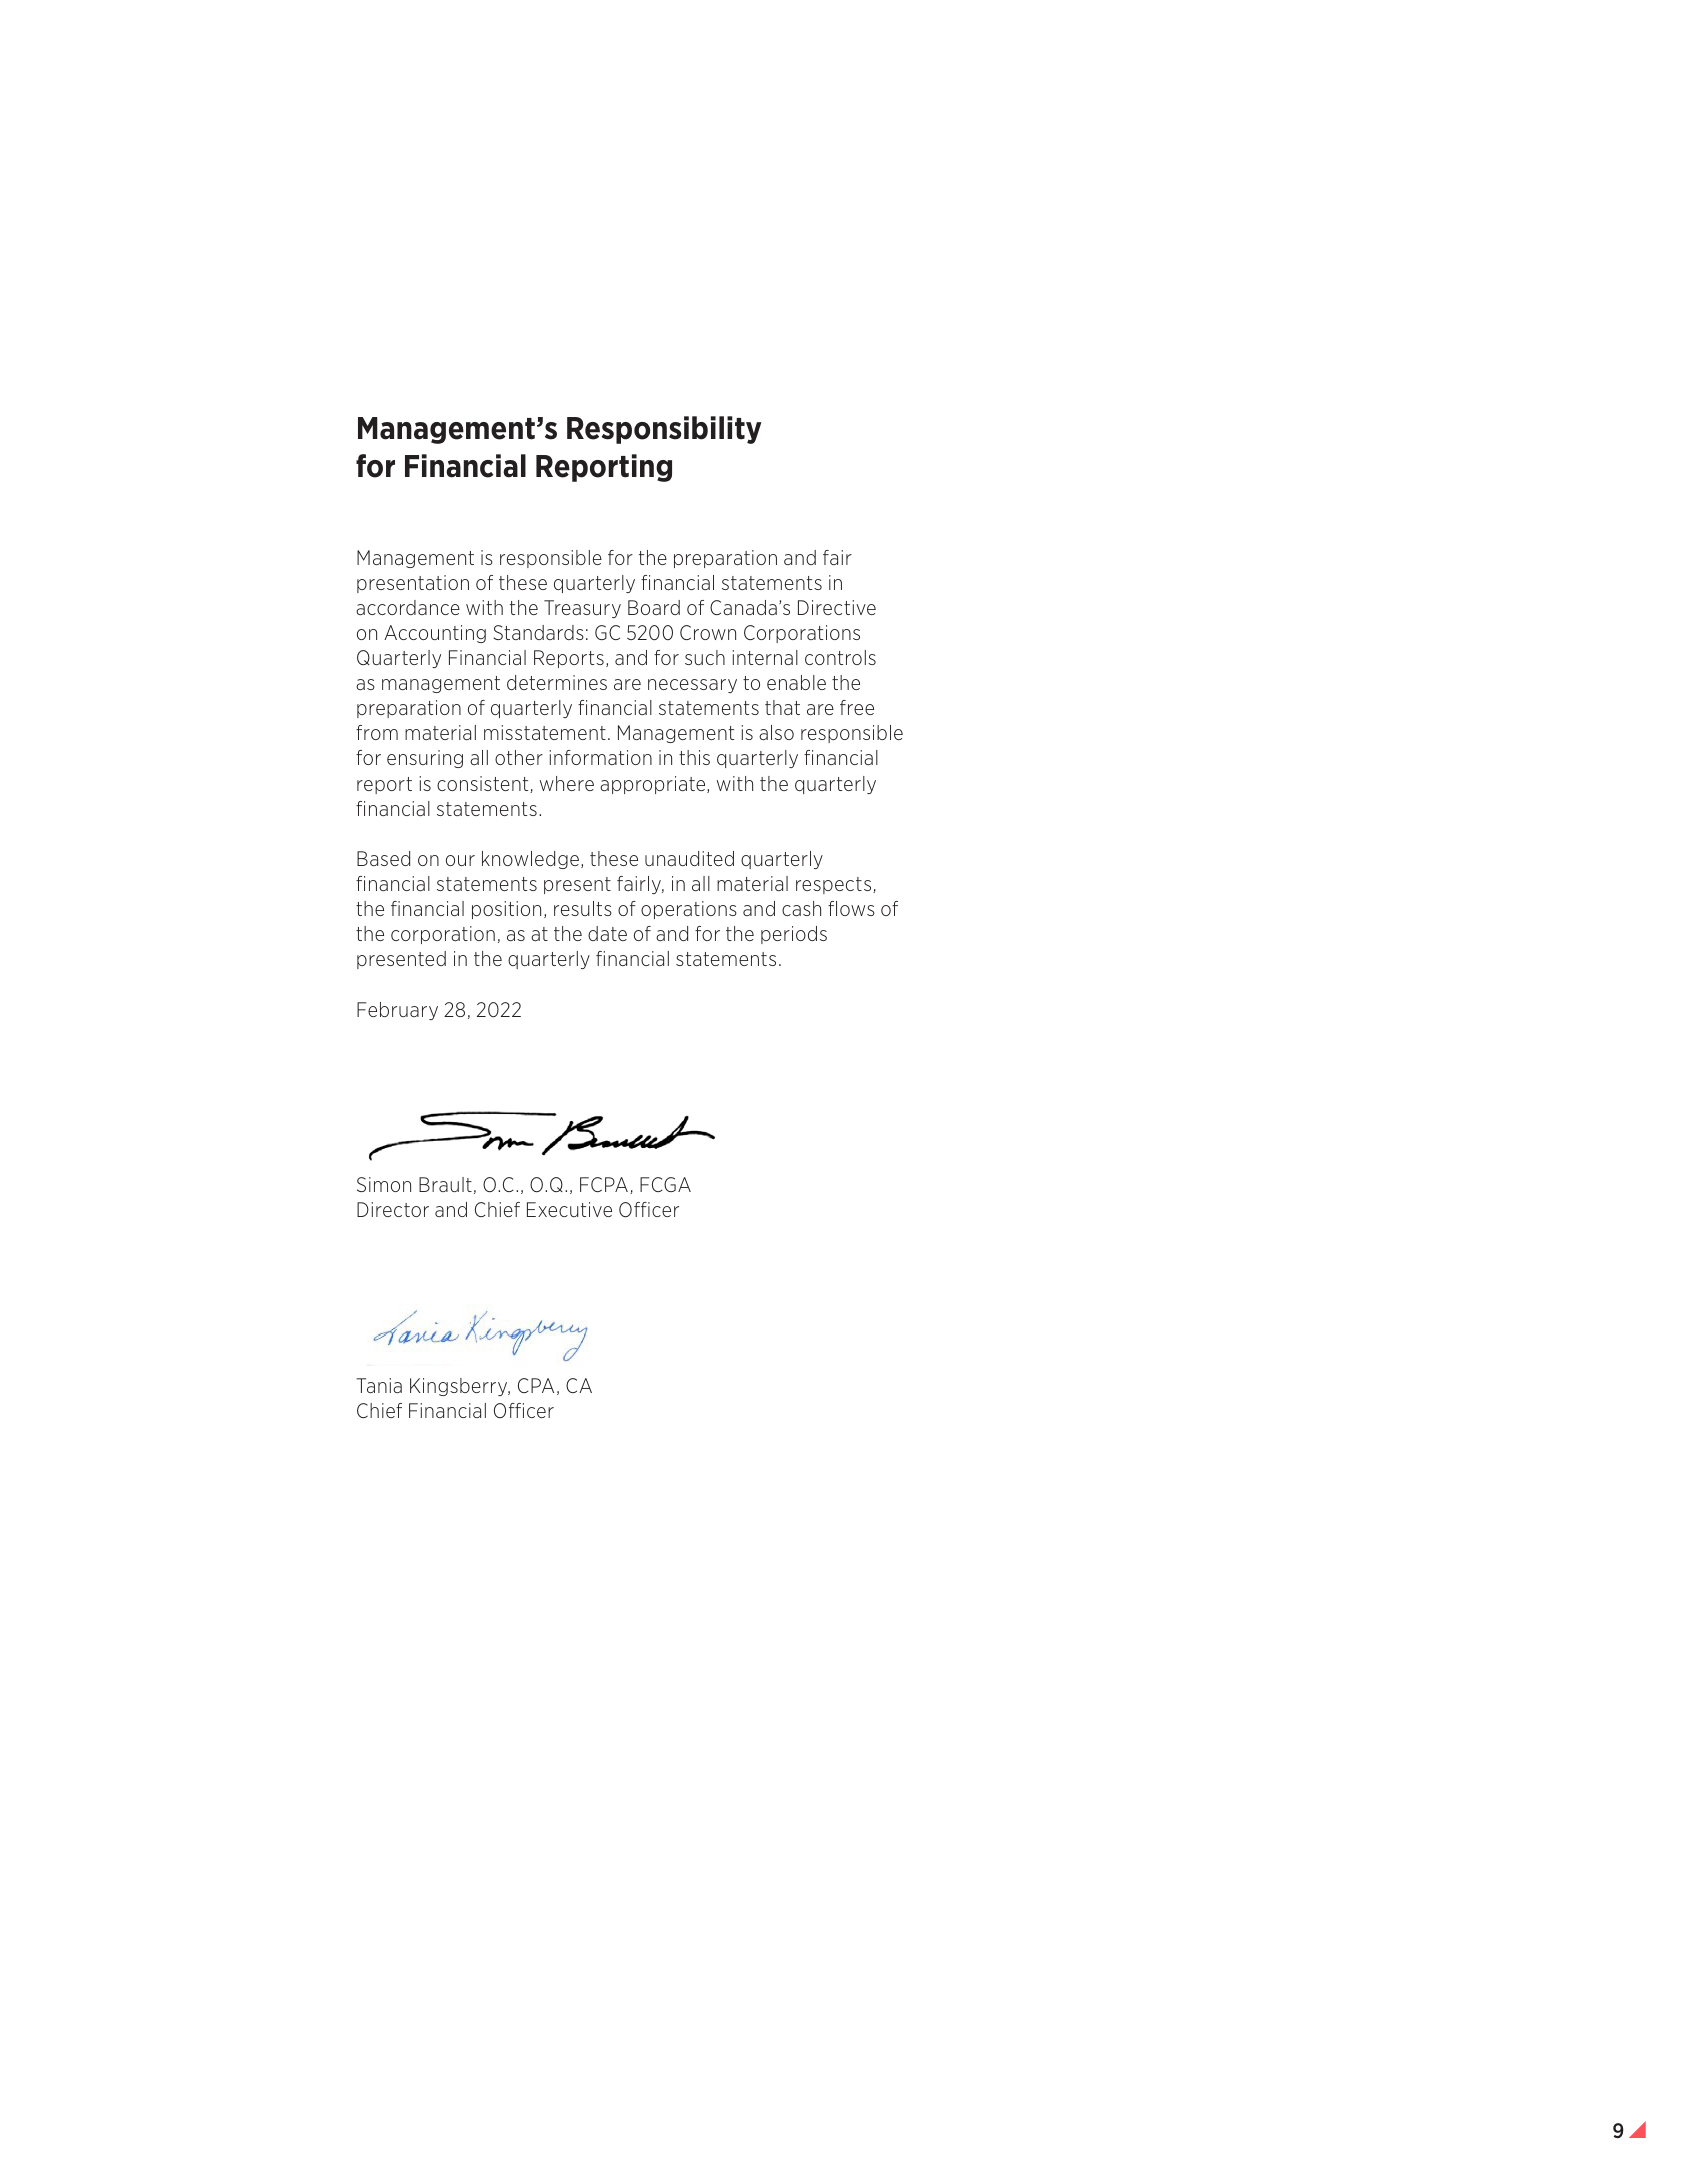  Describe the element at coordinates (435, 634) in the image. I see `Accounting` at that location.
